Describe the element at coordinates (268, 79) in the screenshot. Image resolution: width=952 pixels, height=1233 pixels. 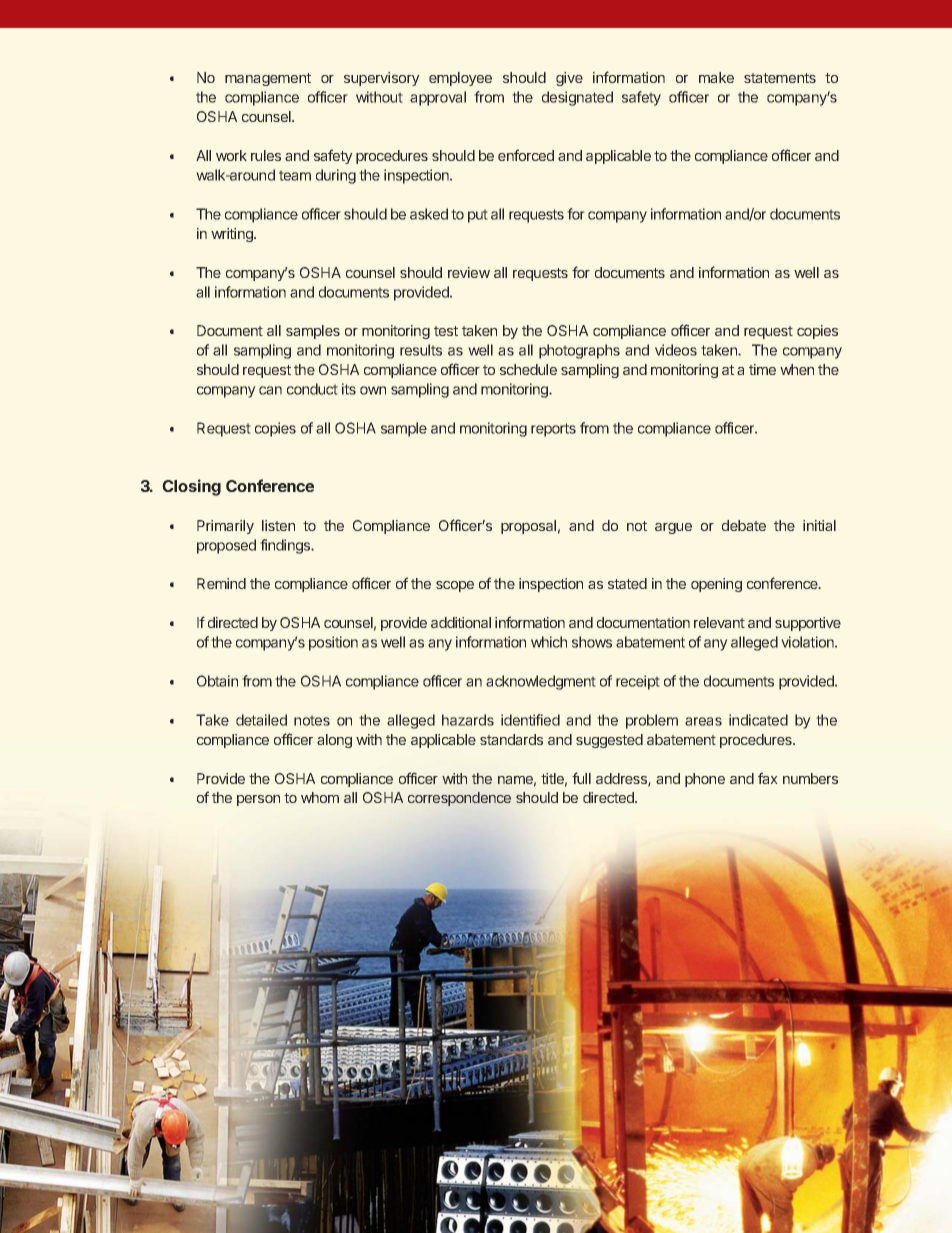
I see `management` at that location.
